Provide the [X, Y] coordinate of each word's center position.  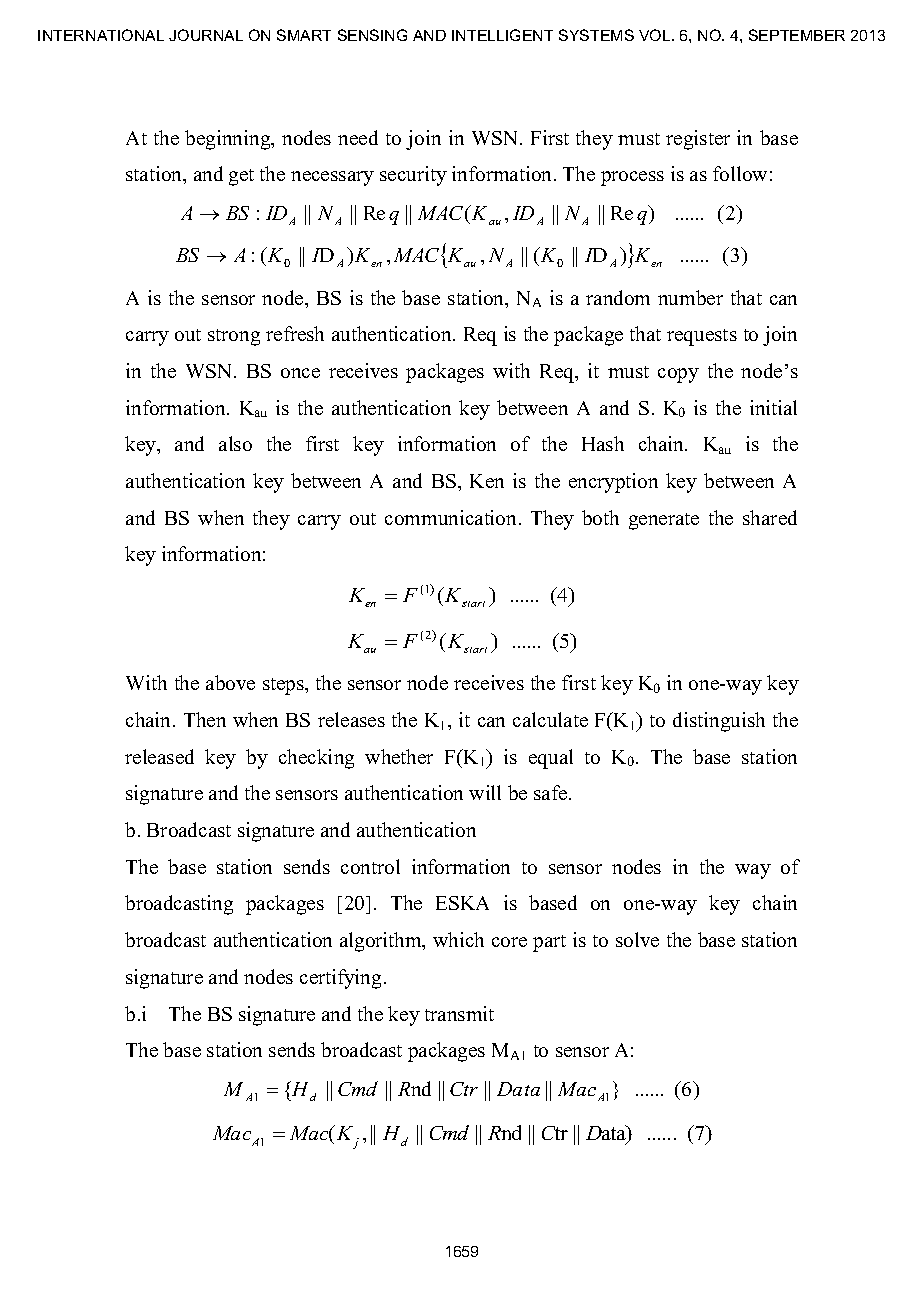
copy [678, 375]
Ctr [464, 1089]
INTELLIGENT [502, 35]
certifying [340, 979]
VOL [656, 35]
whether [399, 756]
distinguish [719, 722]
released [159, 756]
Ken [487, 481]
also [235, 443]
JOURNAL [206, 35]
